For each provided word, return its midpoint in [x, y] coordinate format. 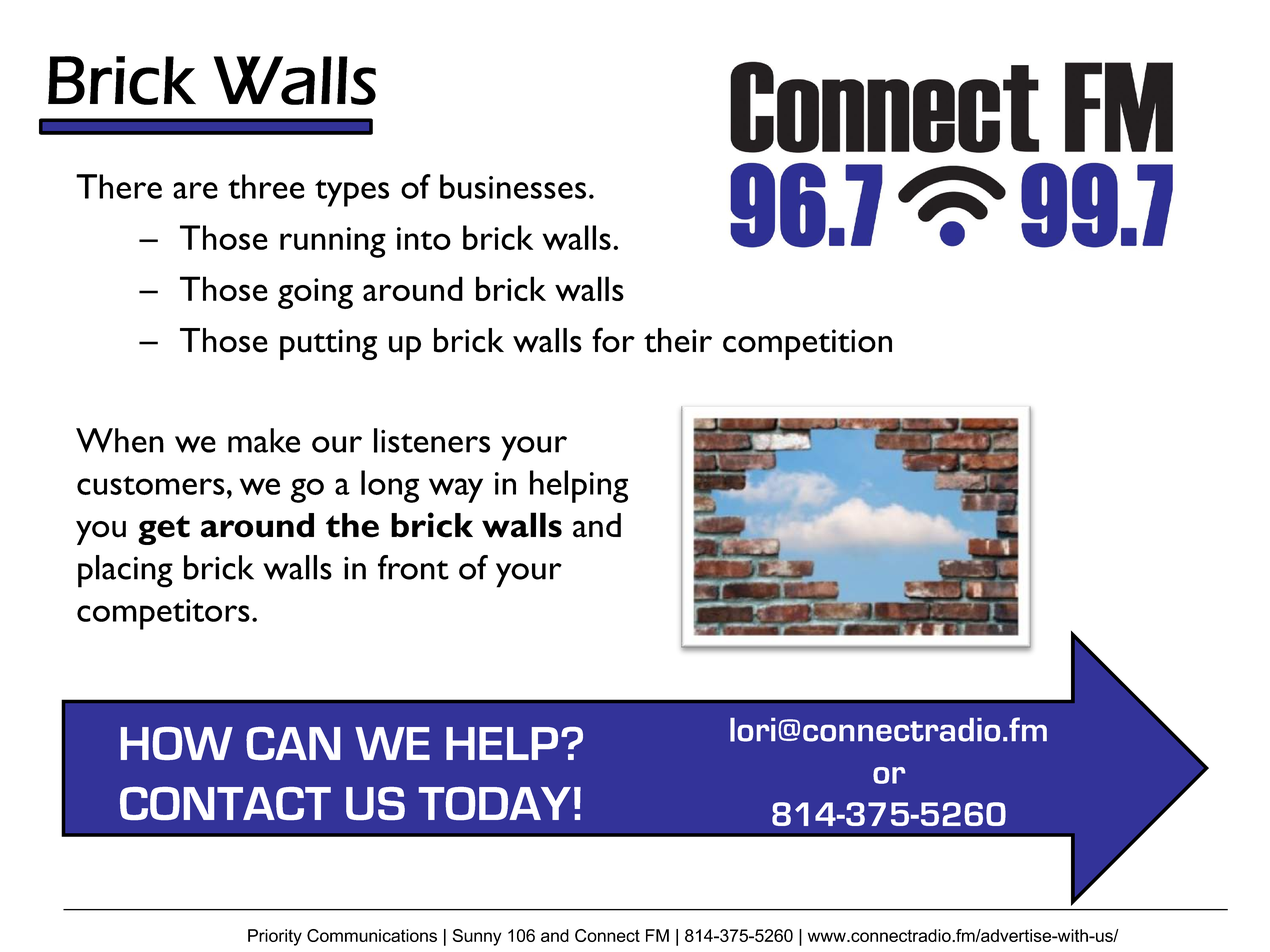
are [195, 190]
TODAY [495, 803]
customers [151, 485]
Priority [275, 937]
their [678, 340]
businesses [513, 186]
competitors [163, 614]
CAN [293, 743]
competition [807, 344]
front [413, 567]
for [613, 340]
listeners [432, 440]
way [456, 490]
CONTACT [225, 803]
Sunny [477, 937]
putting [328, 344]
